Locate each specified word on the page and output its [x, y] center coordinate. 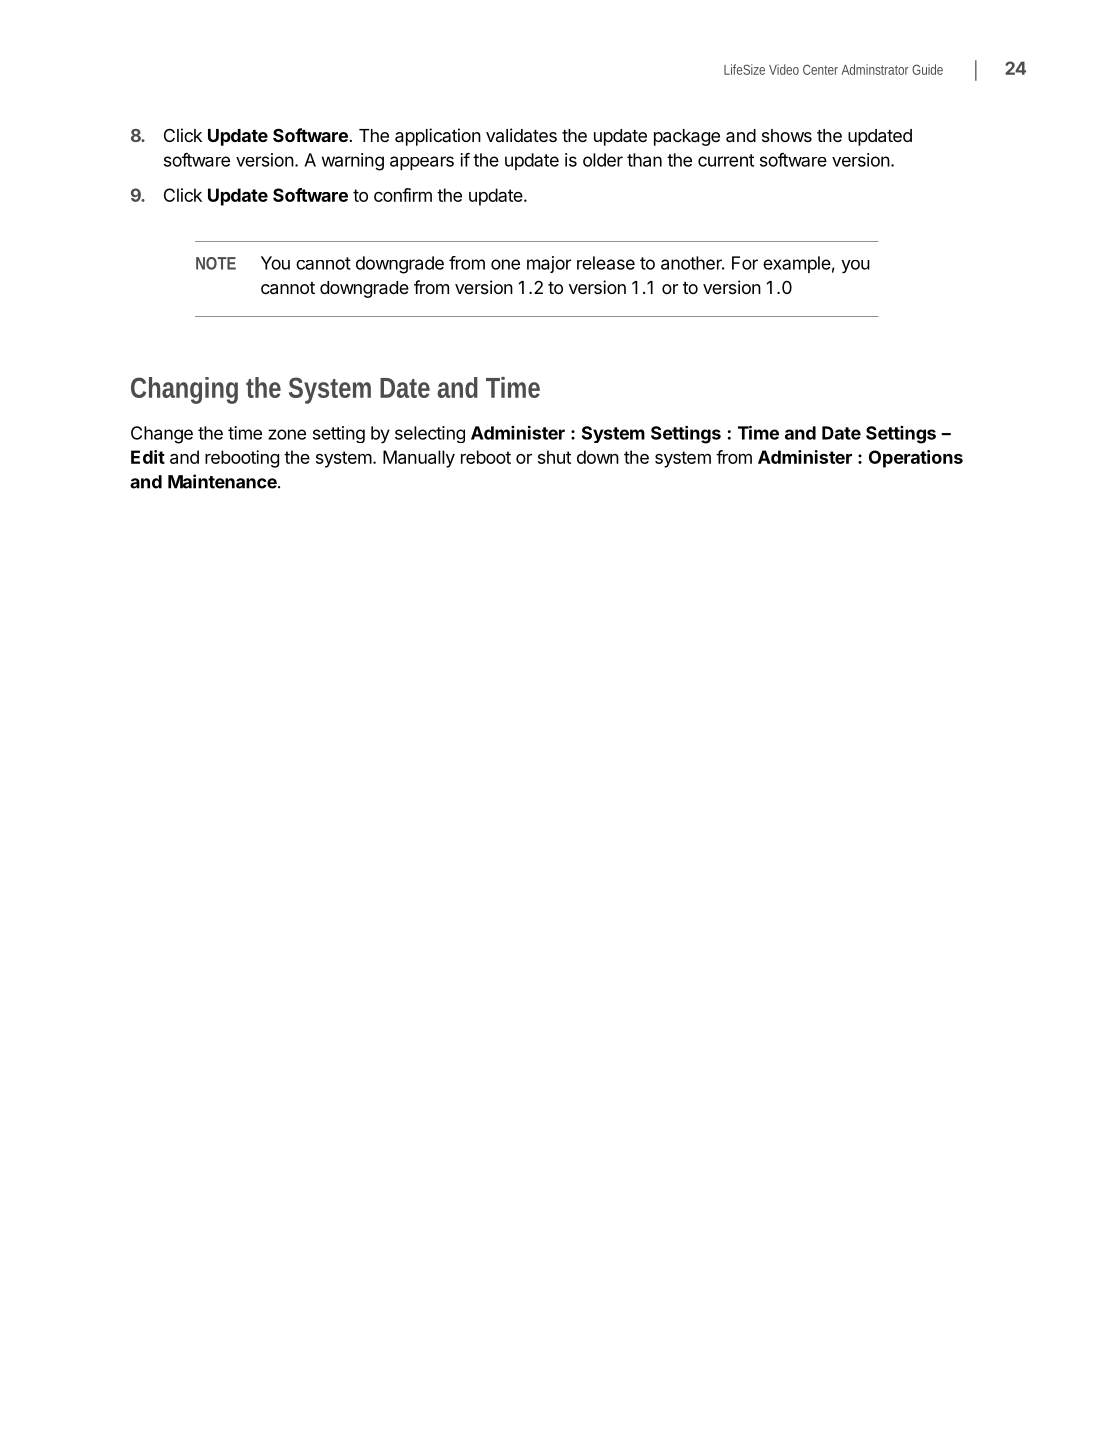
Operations [916, 459]
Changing [184, 390]
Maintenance [223, 481]
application [438, 137]
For [745, 263]
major [549, 264]
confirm [403, 195]
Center [820, 70]
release [606, 263]
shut [554, 457]
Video [784, 69]
